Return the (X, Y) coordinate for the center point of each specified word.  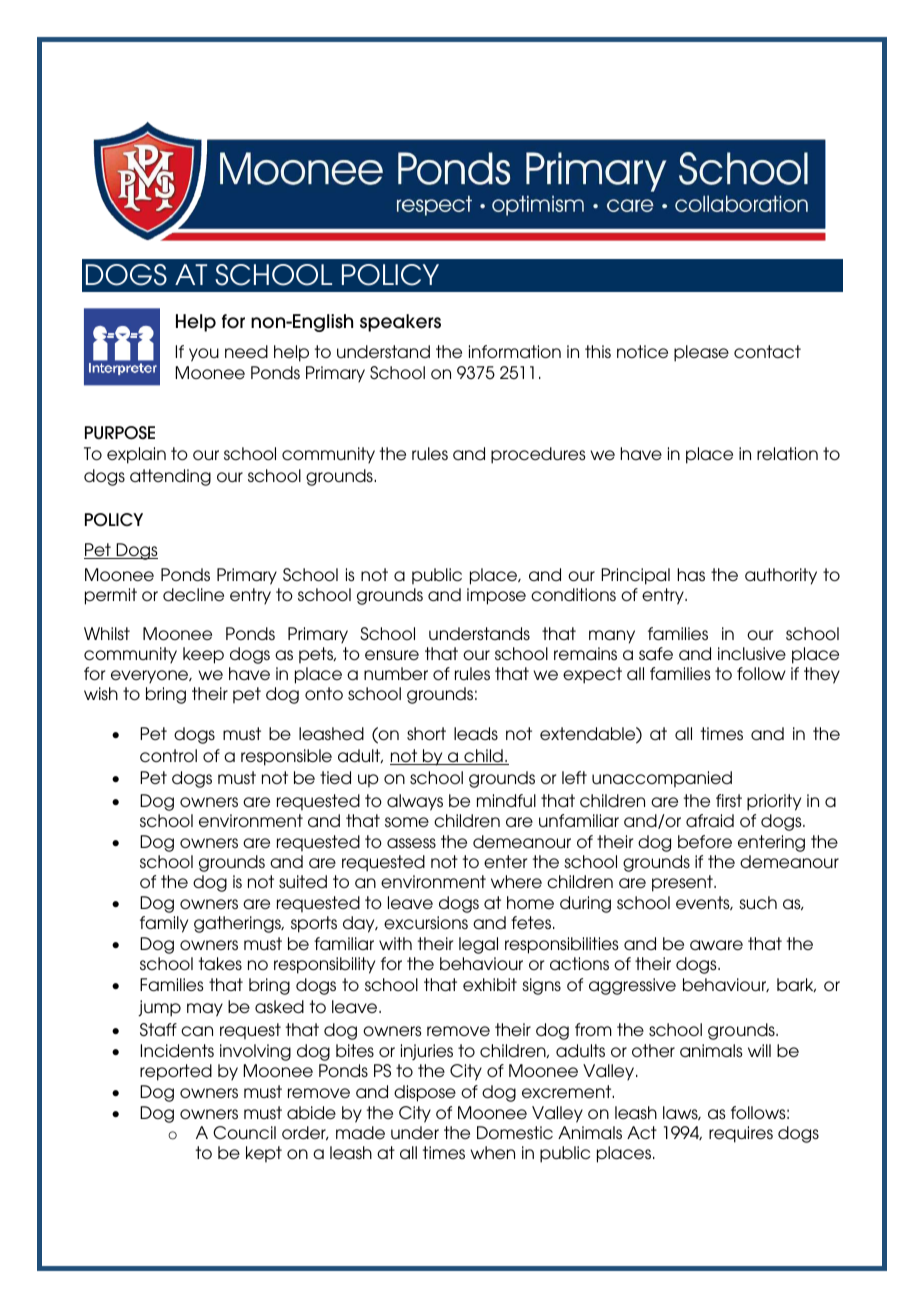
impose (496, 596)
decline (193, 595)
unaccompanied (662, 779)
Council (244, 1133)
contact (767, 352)
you (204, 355)
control (168, 756)
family (164, 924)
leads (476, 734)
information (515, 352)
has (691, 574)
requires (741, 1134)
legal (478, 945)
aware (716, 945)
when (492, 1152)
